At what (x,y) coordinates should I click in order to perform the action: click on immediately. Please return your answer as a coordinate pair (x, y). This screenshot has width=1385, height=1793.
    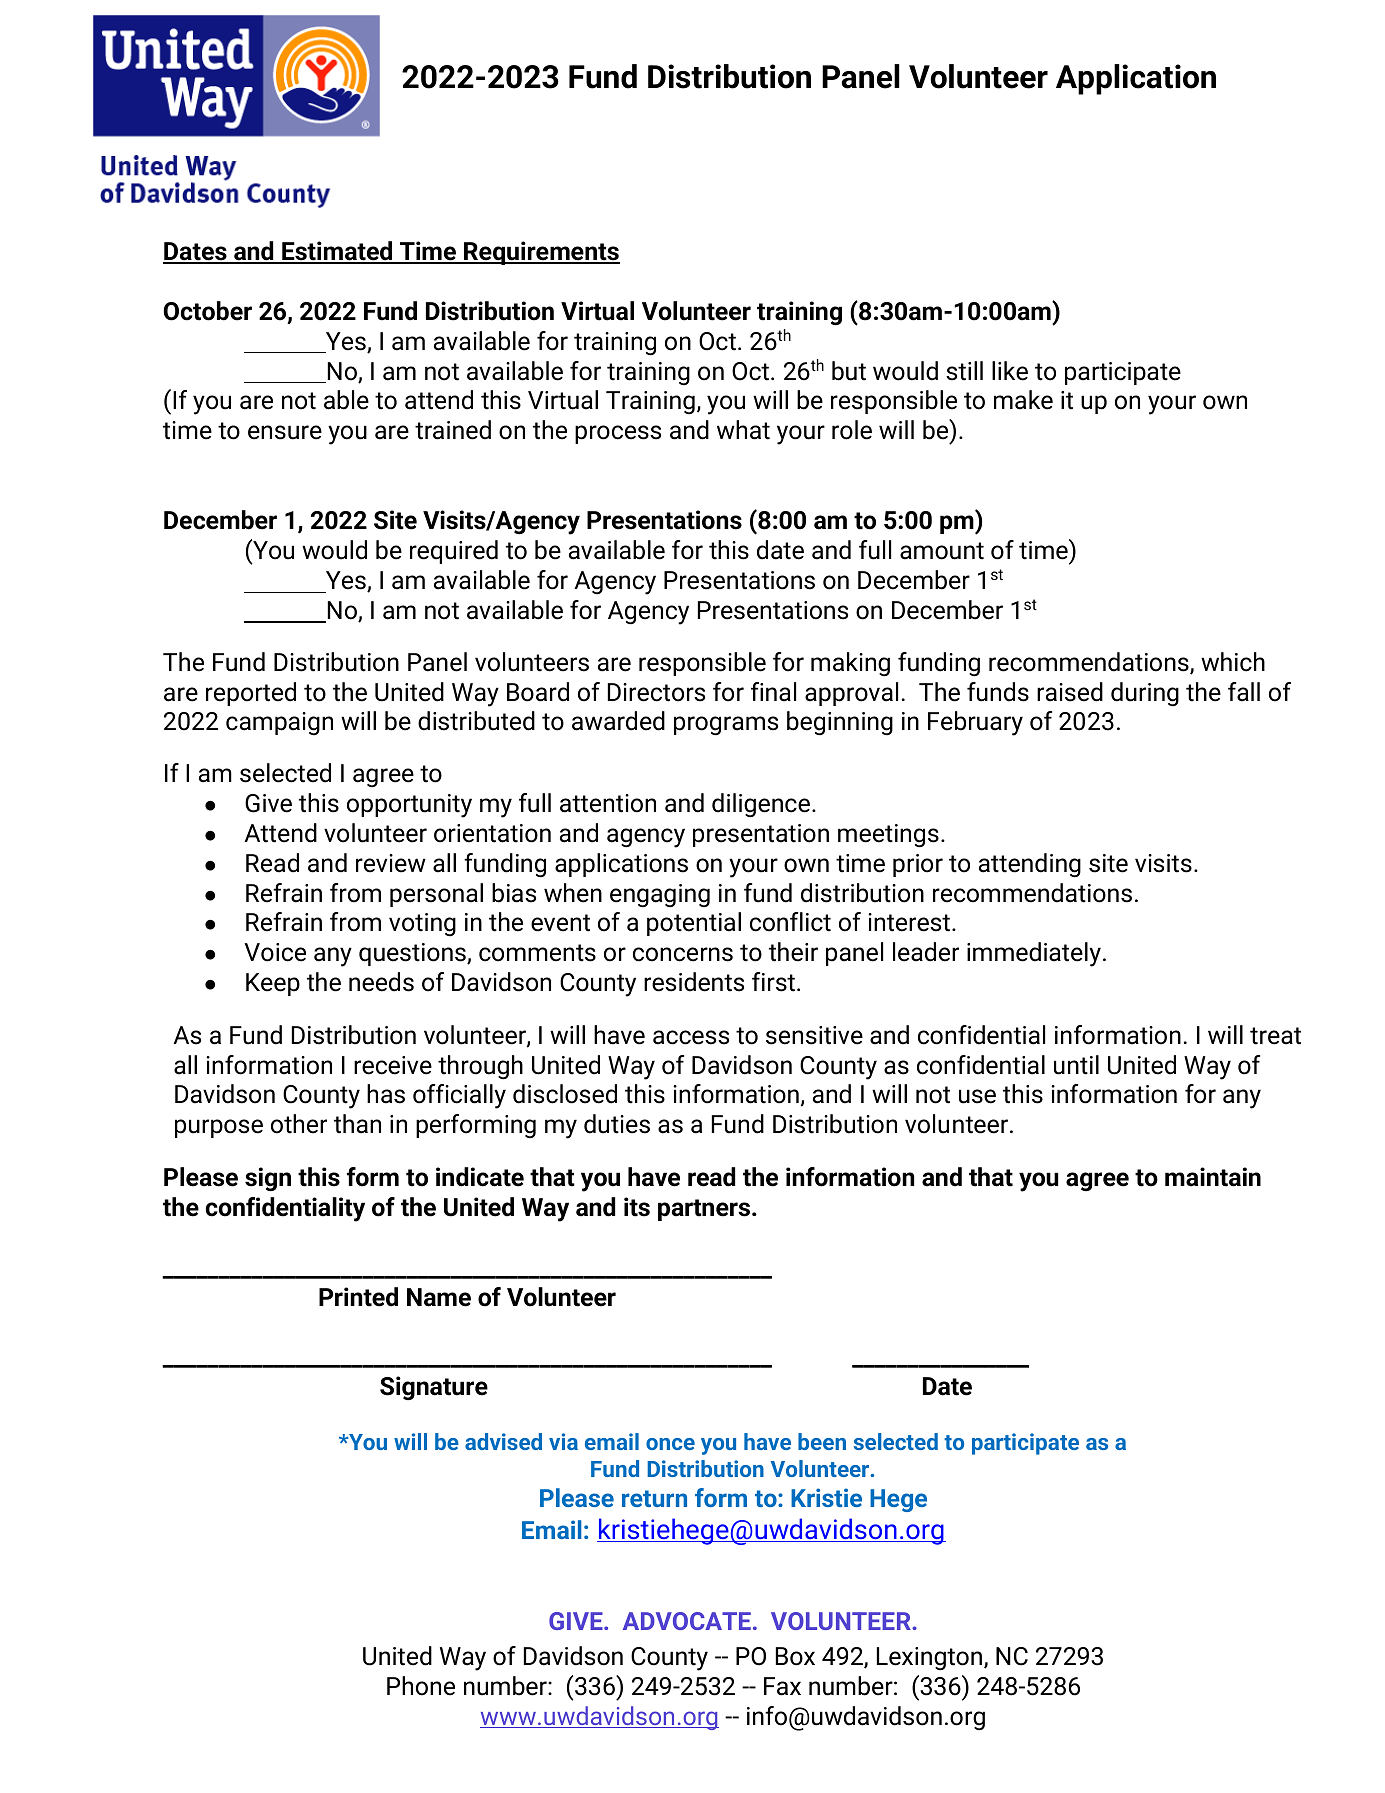
    Looking at the image, I should click on (1034, 954).
